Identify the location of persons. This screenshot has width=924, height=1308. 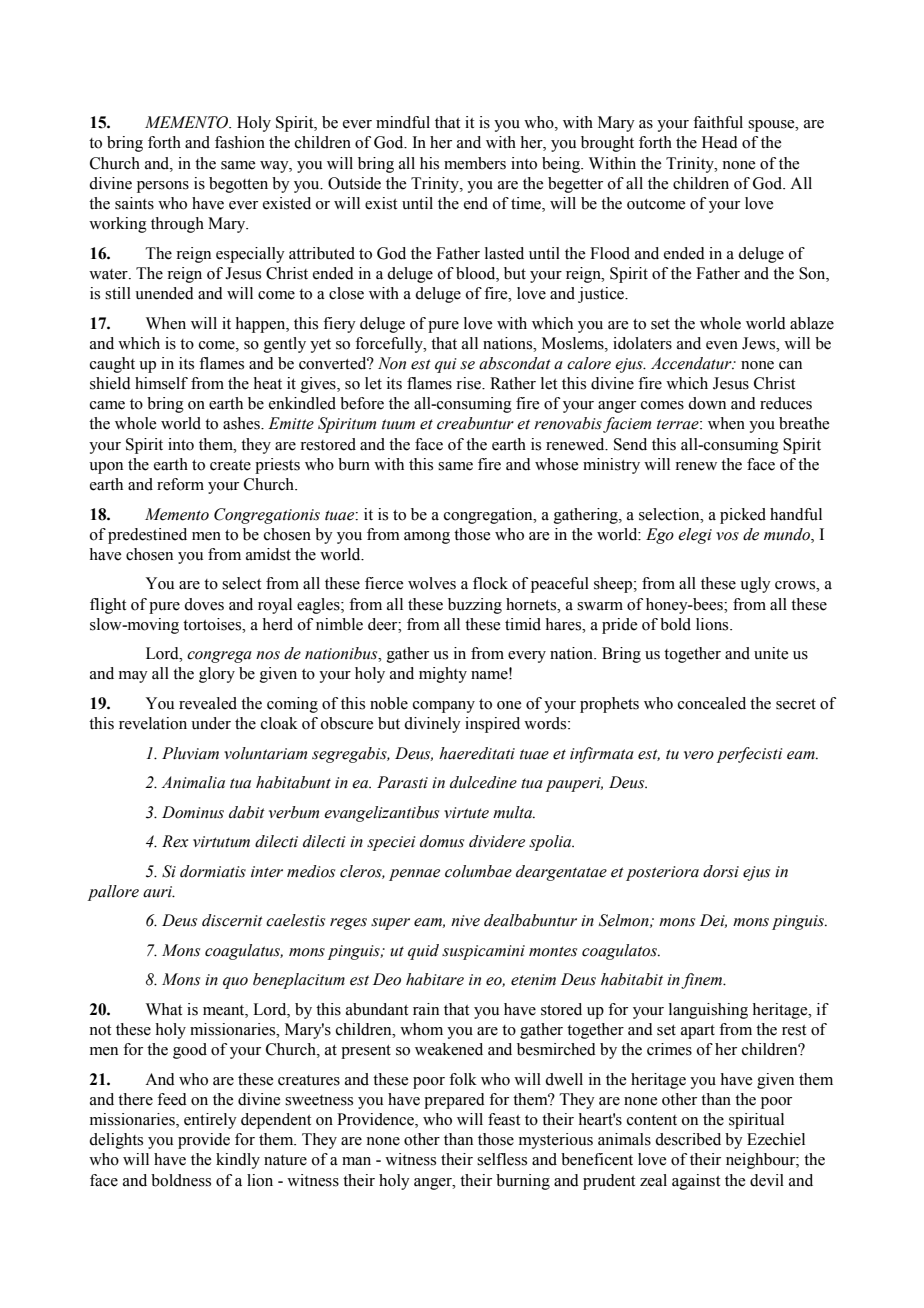
(163, 187).
